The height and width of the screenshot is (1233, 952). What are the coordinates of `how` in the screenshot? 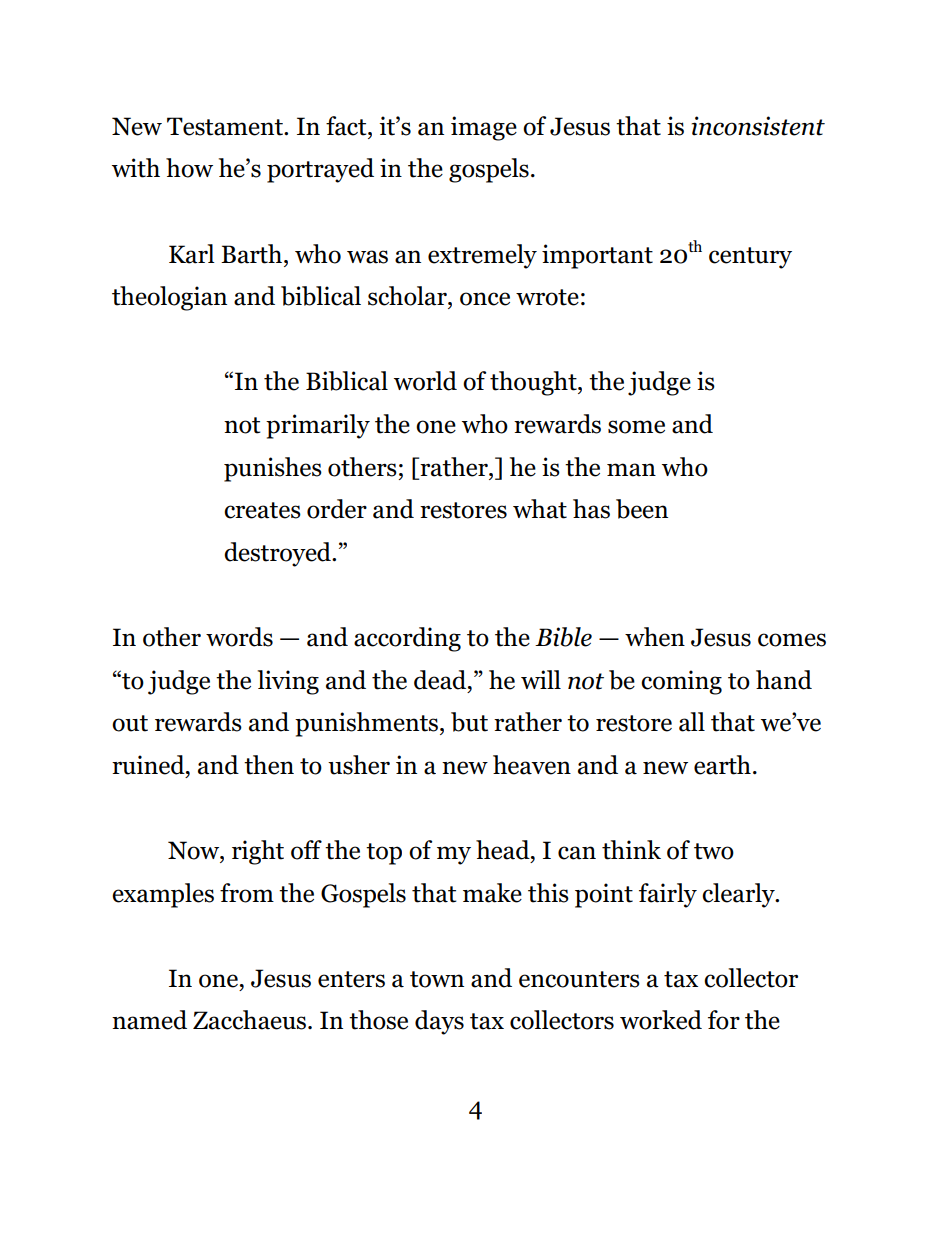 It's located at (189, 168).
